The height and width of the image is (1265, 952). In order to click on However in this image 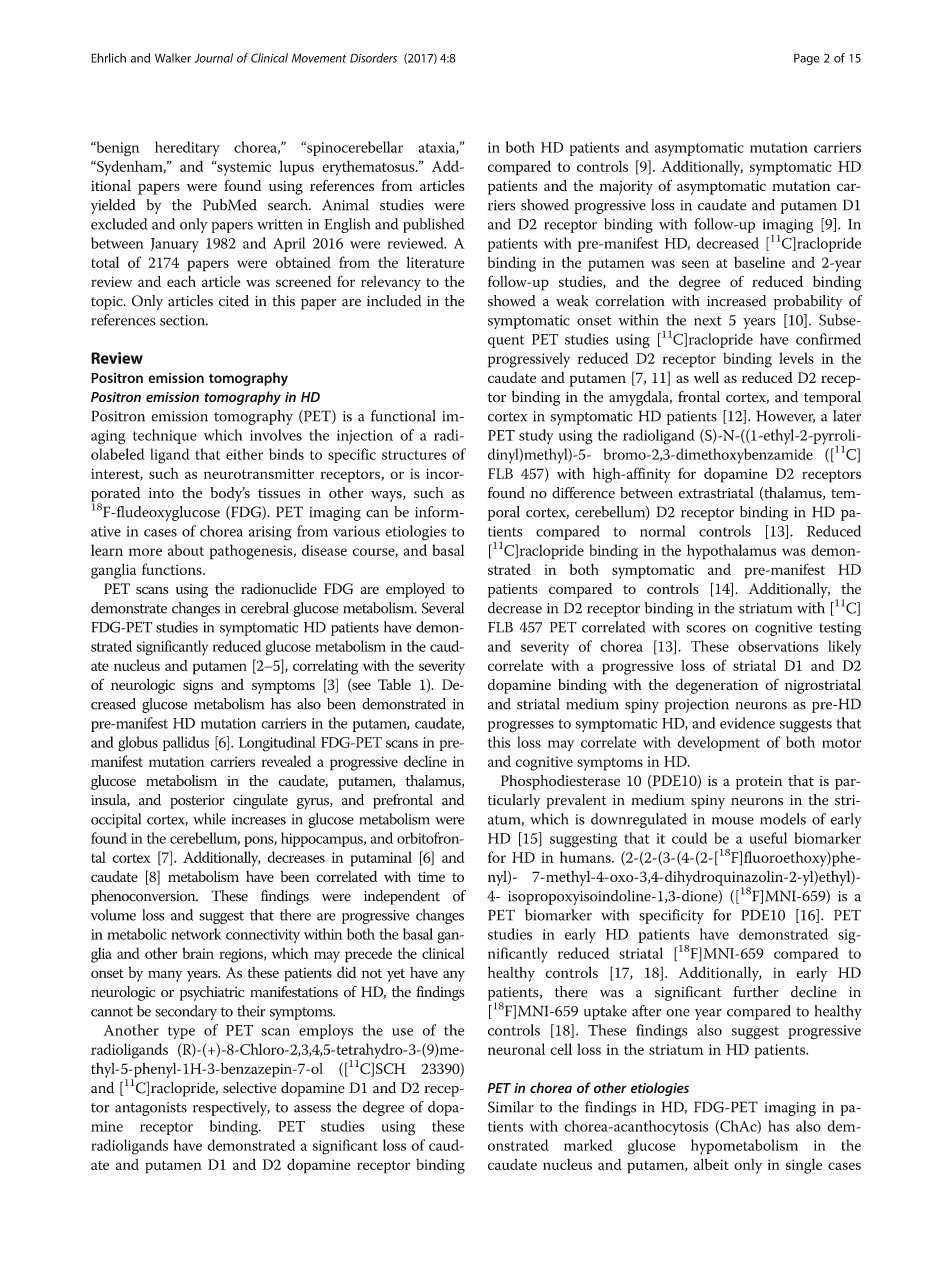, I will do `click(786, 416)`.
